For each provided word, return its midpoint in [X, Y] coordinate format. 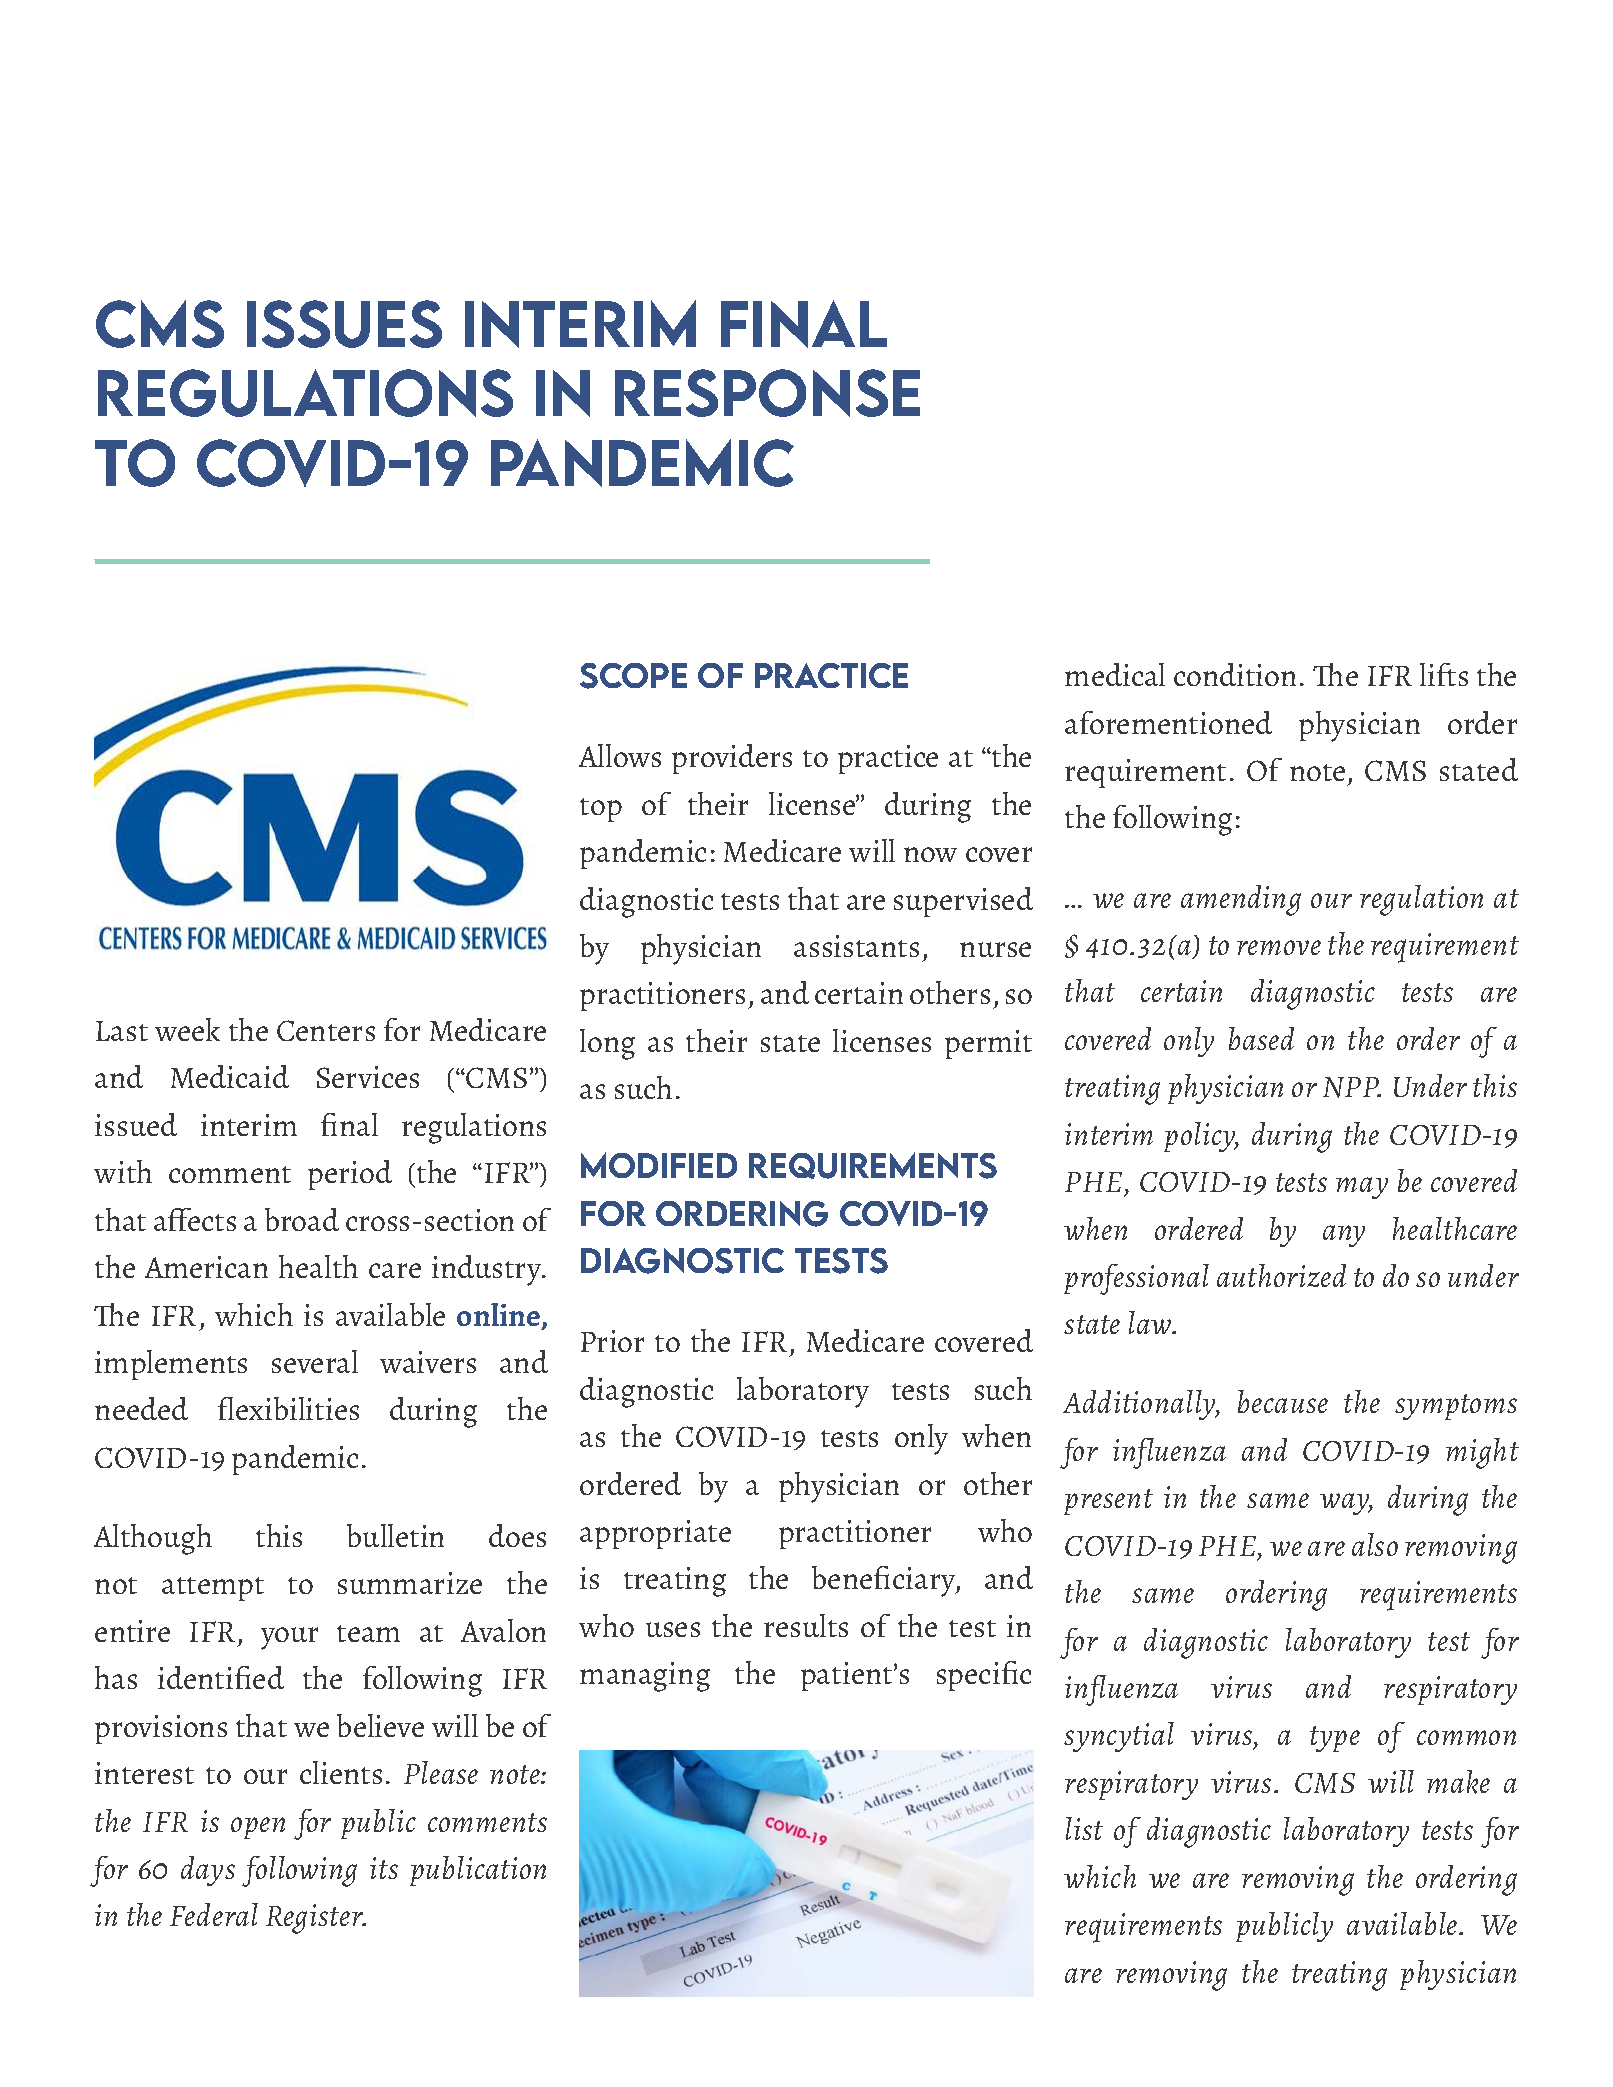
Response [767, 393]
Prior [612, 1341]
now [930, 854]
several [315, 1361]
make [1458, 1782]
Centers [326, 1030]
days [208, 1871]
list [1084, 1828]
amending [1241, 900]
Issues [344, 324]
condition [1235, 674]
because [1283, 1401]
